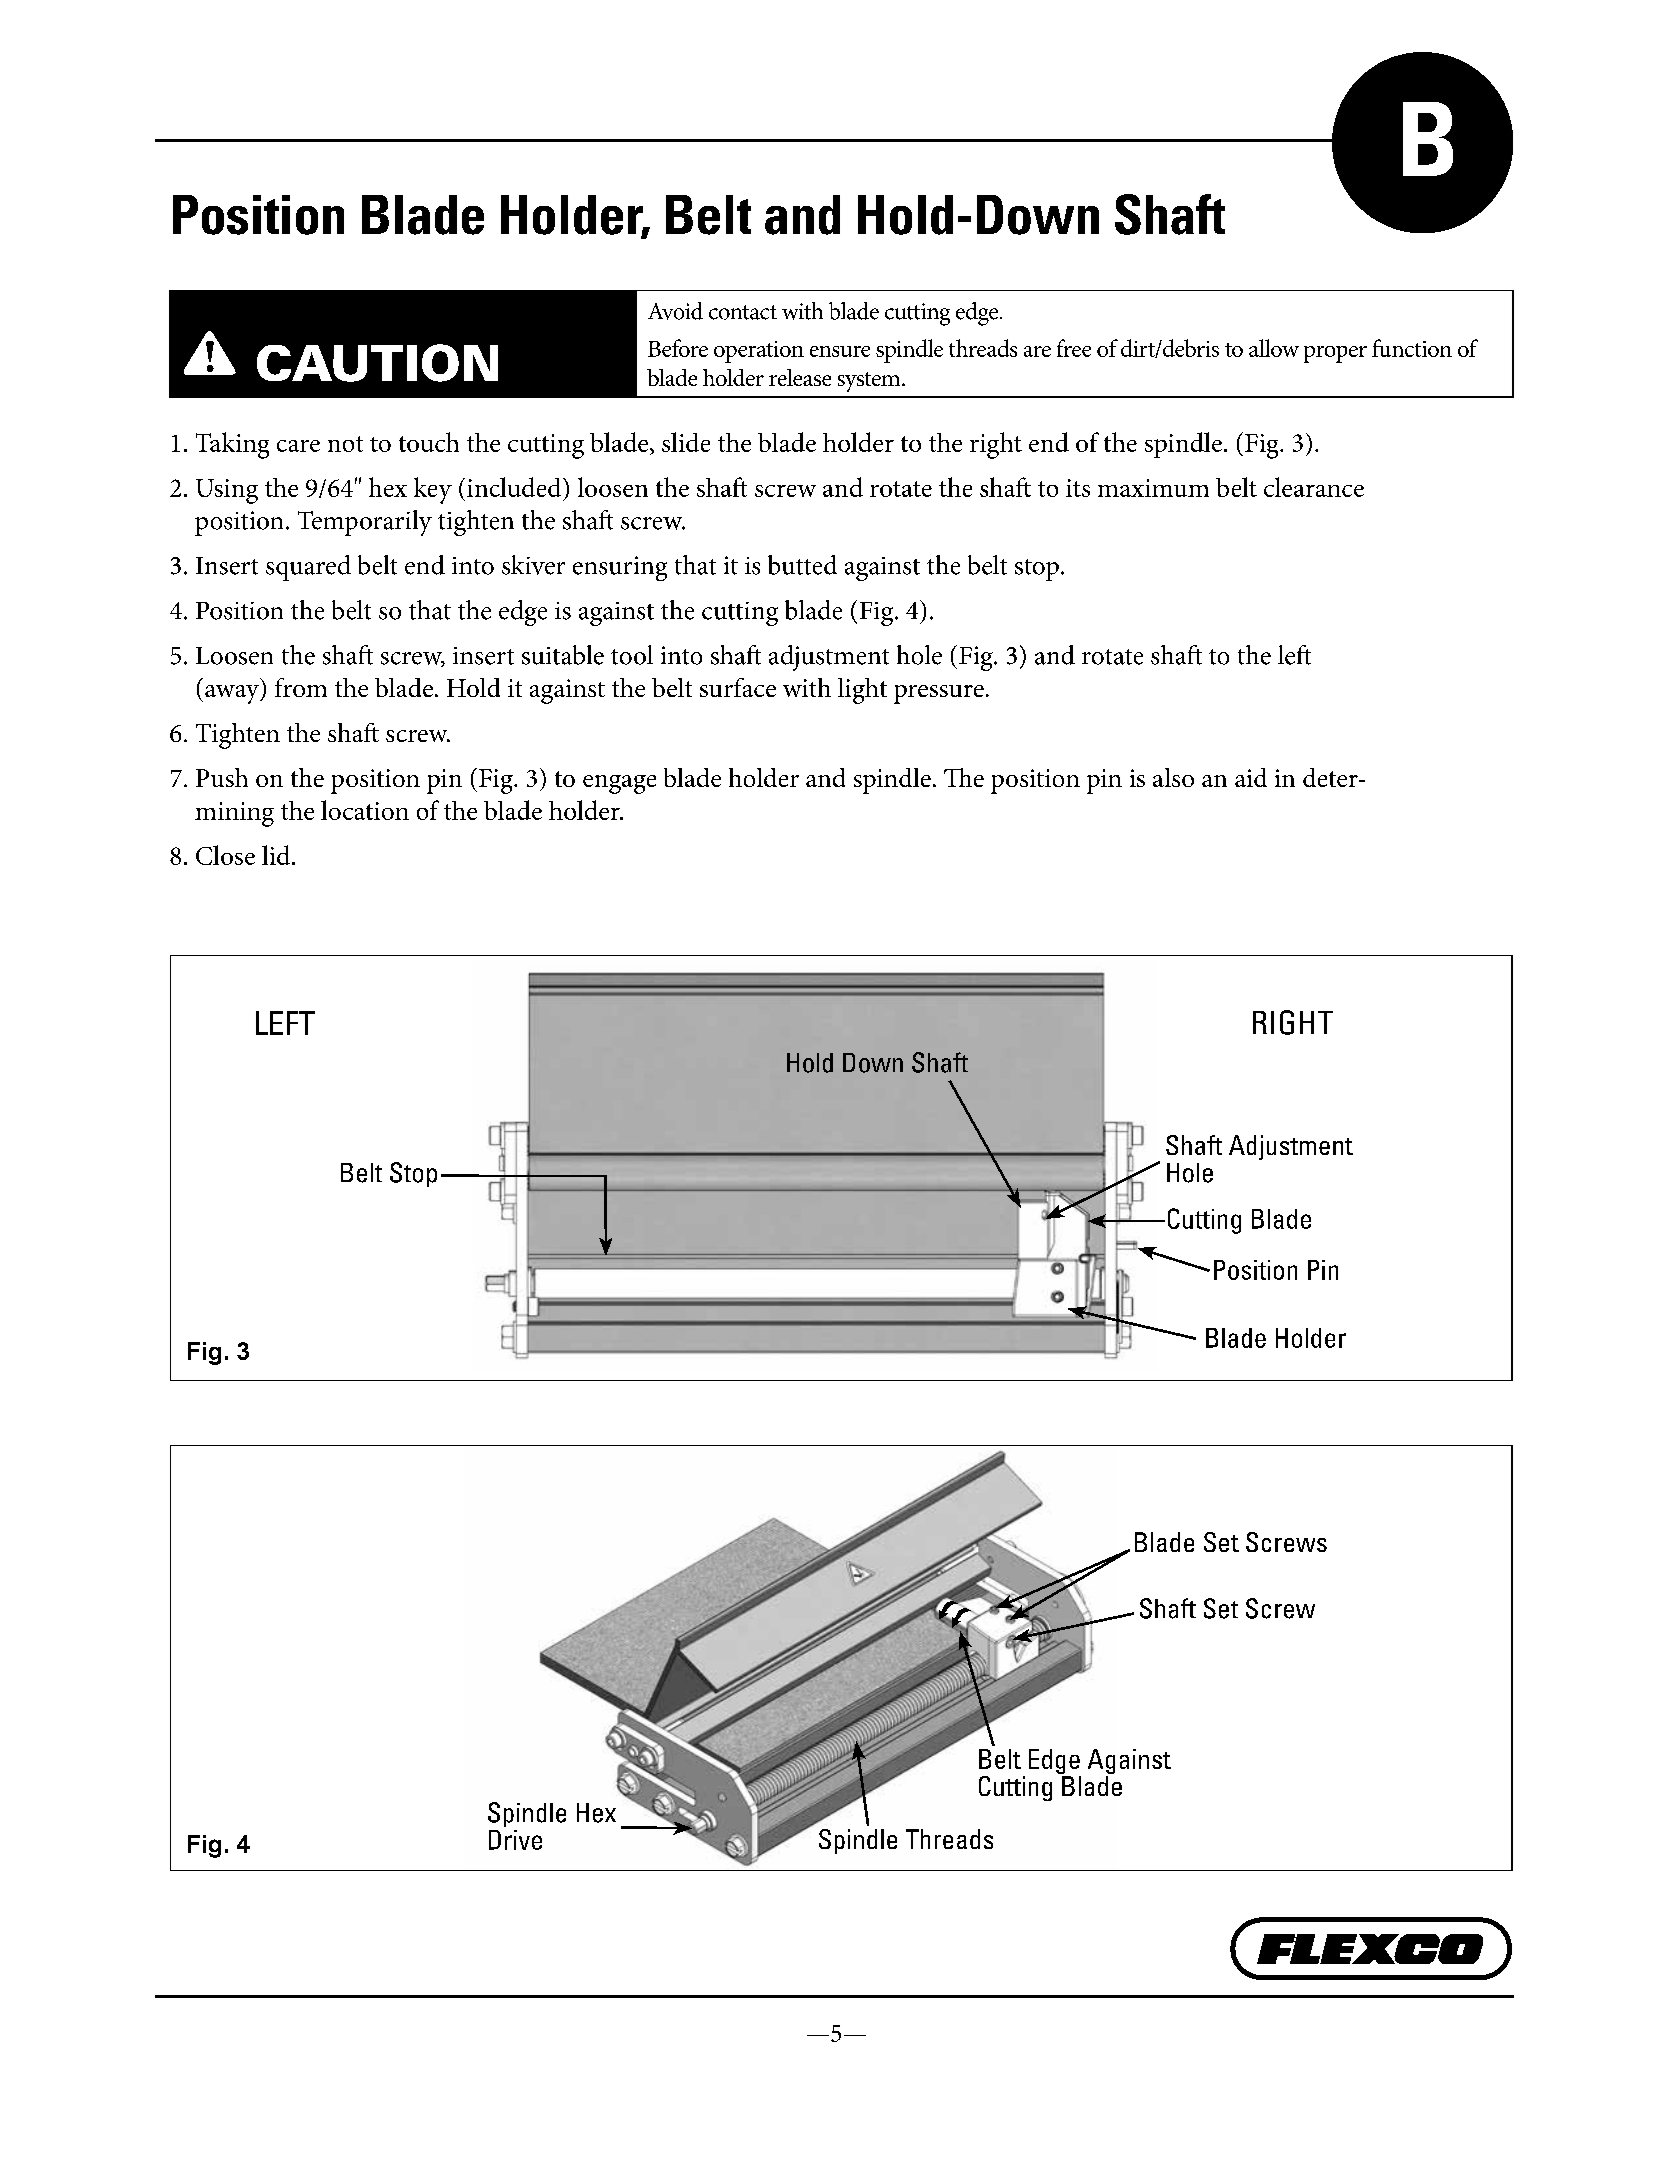  I want to click on ensure, so click(840, 351).
